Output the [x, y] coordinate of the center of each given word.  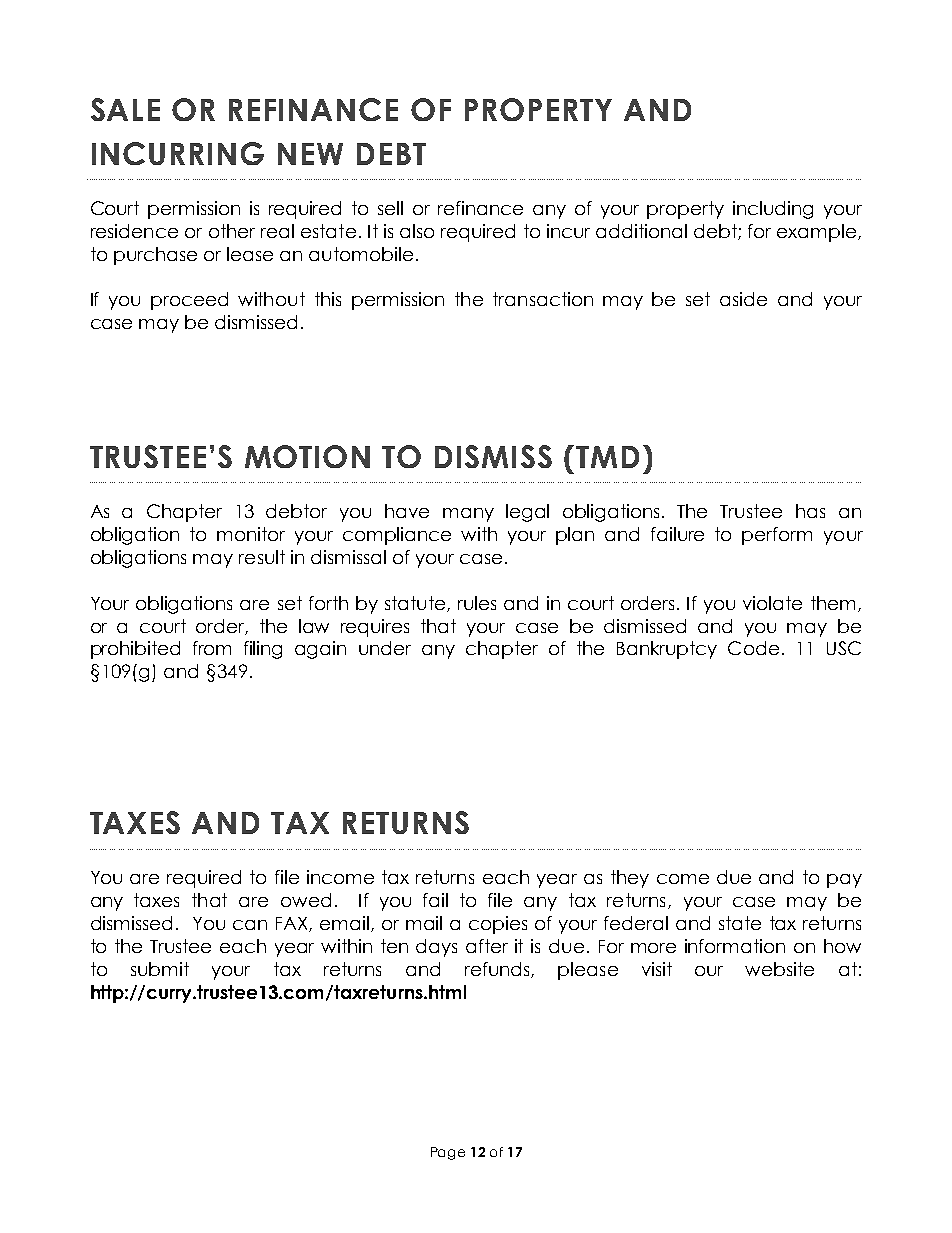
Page [448, 1153]
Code [753, 648]
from [212, 648]
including [773, 210]
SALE [125, 109]
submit [160, 969]
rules [477, 603]
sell [390, 208]
